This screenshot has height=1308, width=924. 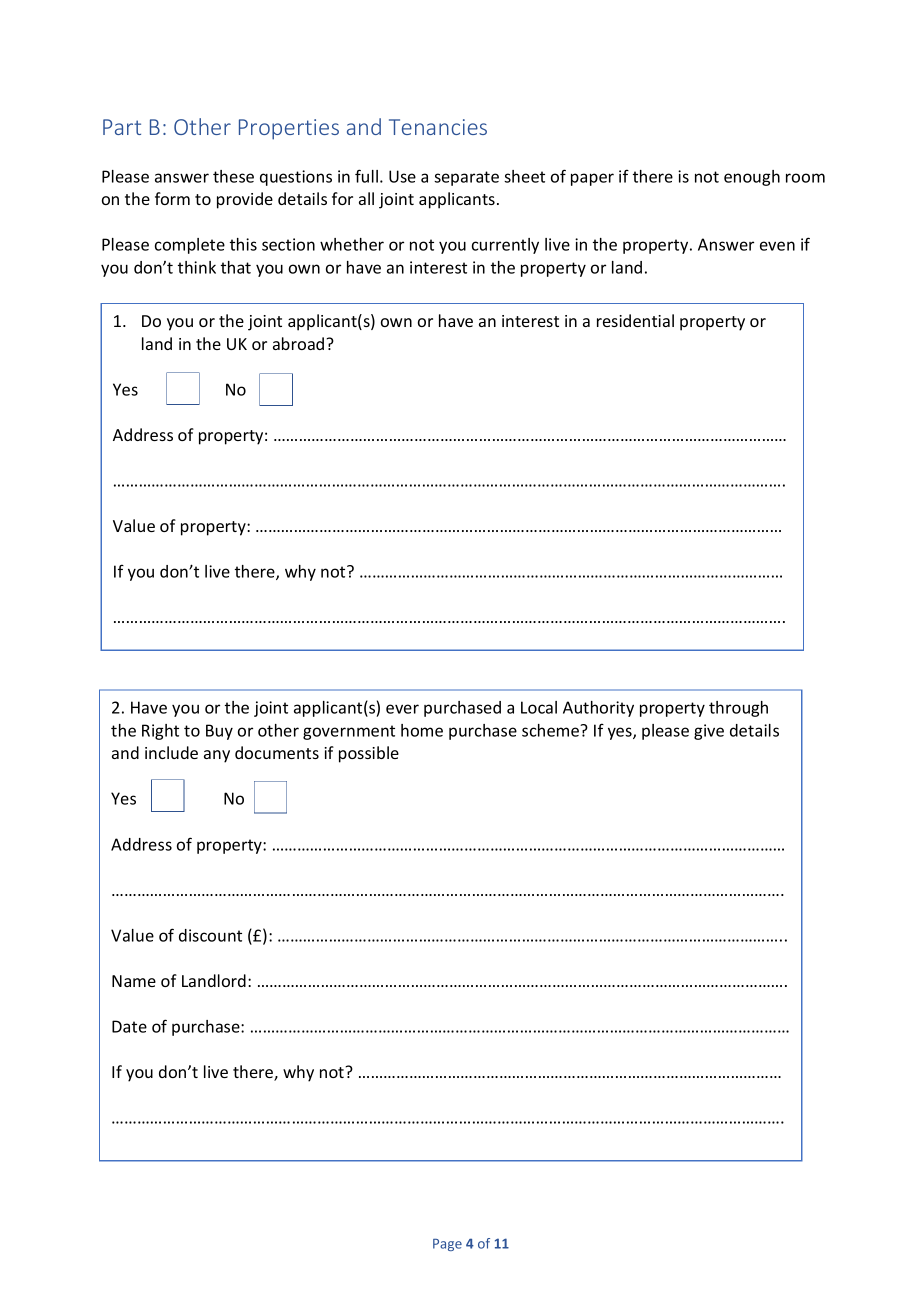 I want to click on through, so click(x=738, y=709).
